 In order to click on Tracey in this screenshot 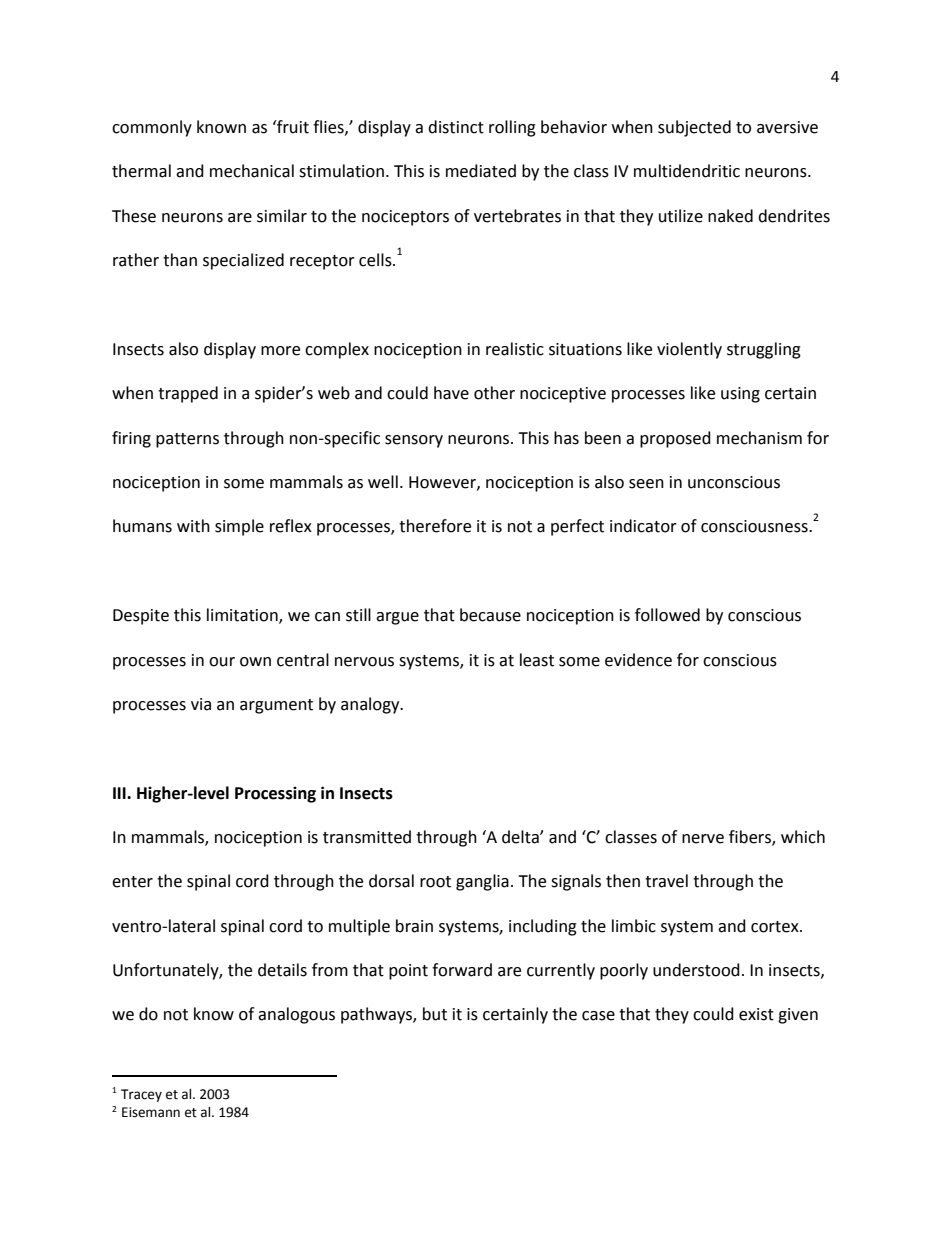, I will do `click(141, 1095)`.
